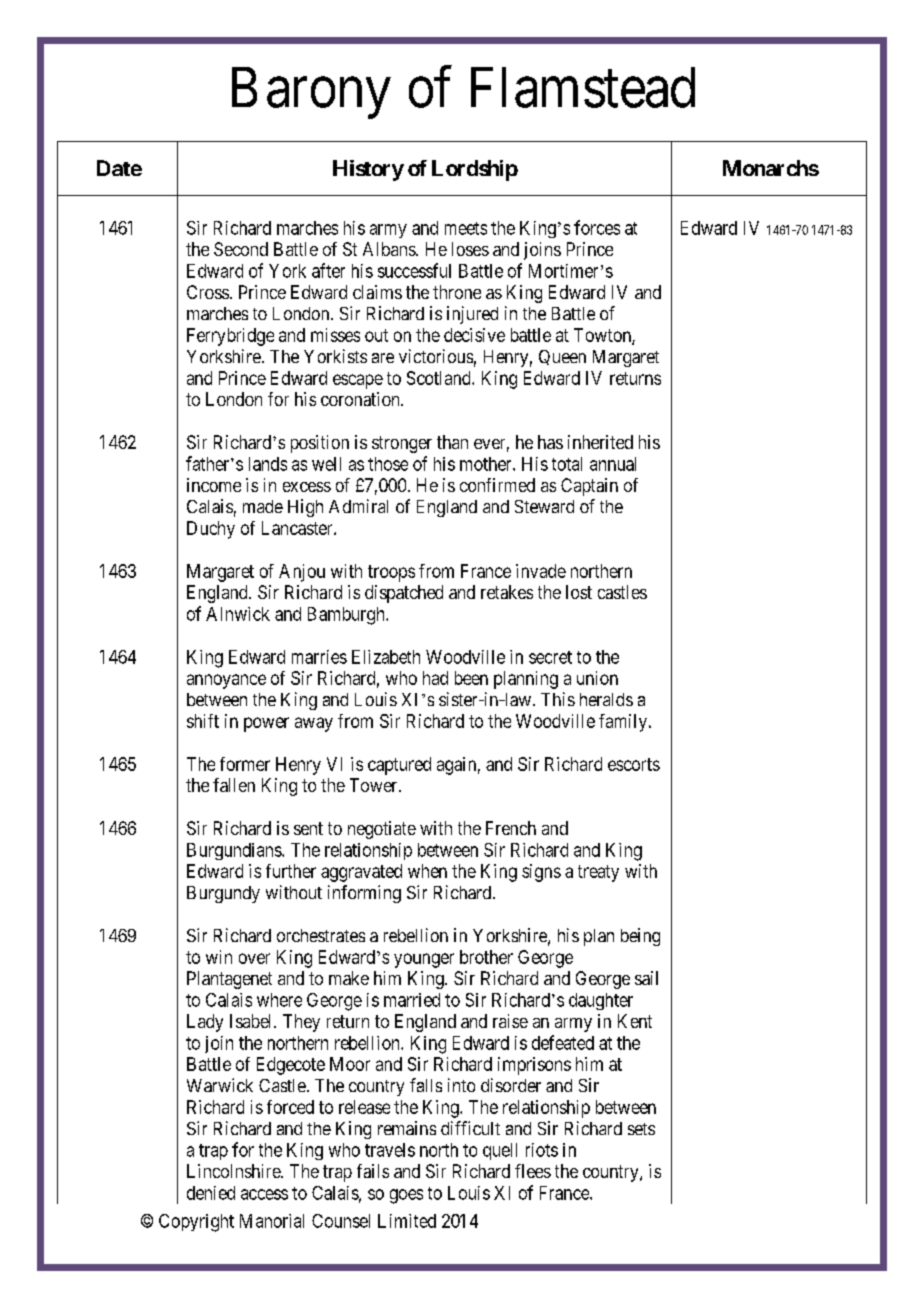 This document has height=1308, width=924. I want to click on History, so click(368, 170).
